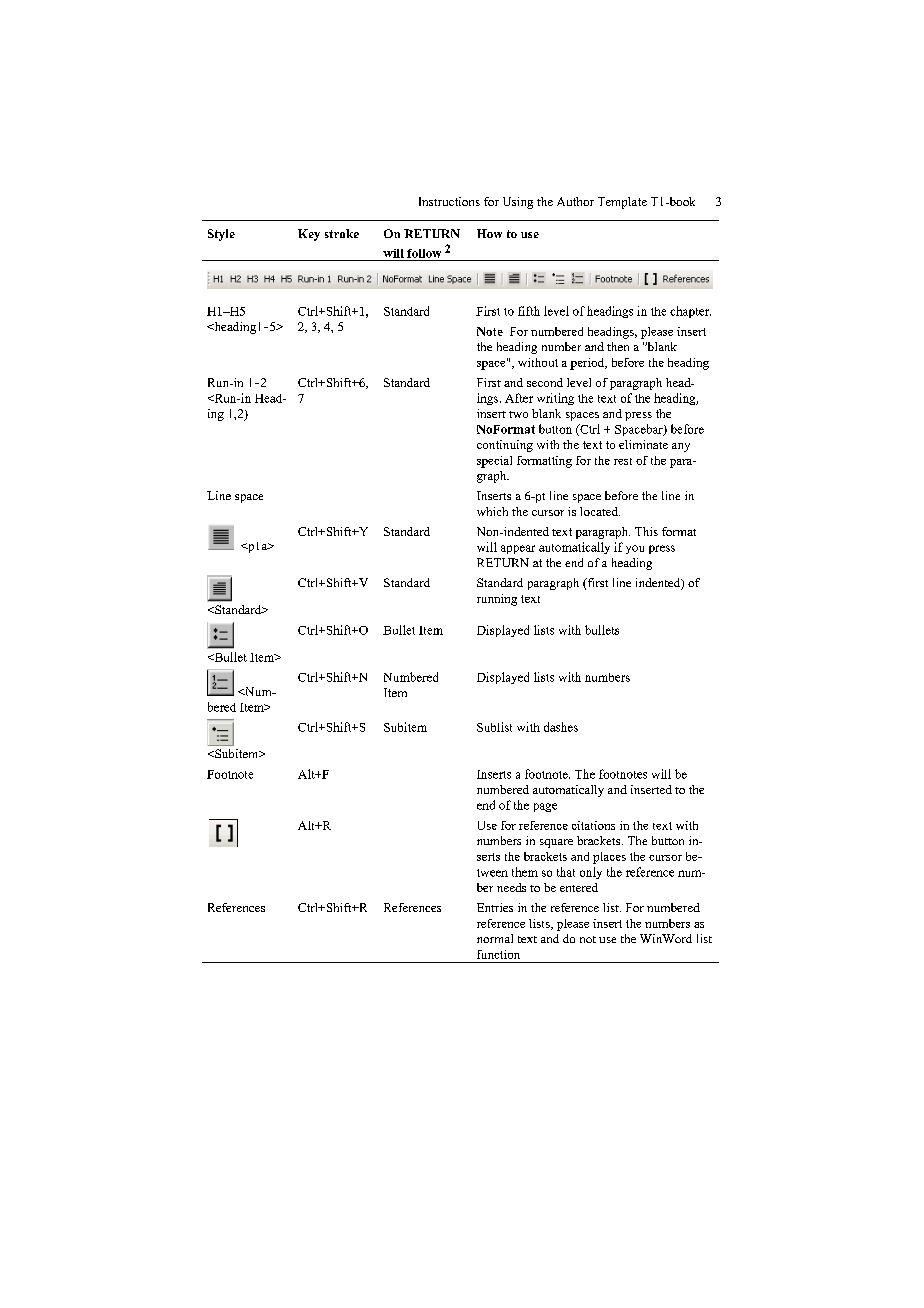 The height and width of the screenshot is (1308, 924). Describe the element at coordinates (449, 201) in the screenshot. I see `Instructions` at that location.
